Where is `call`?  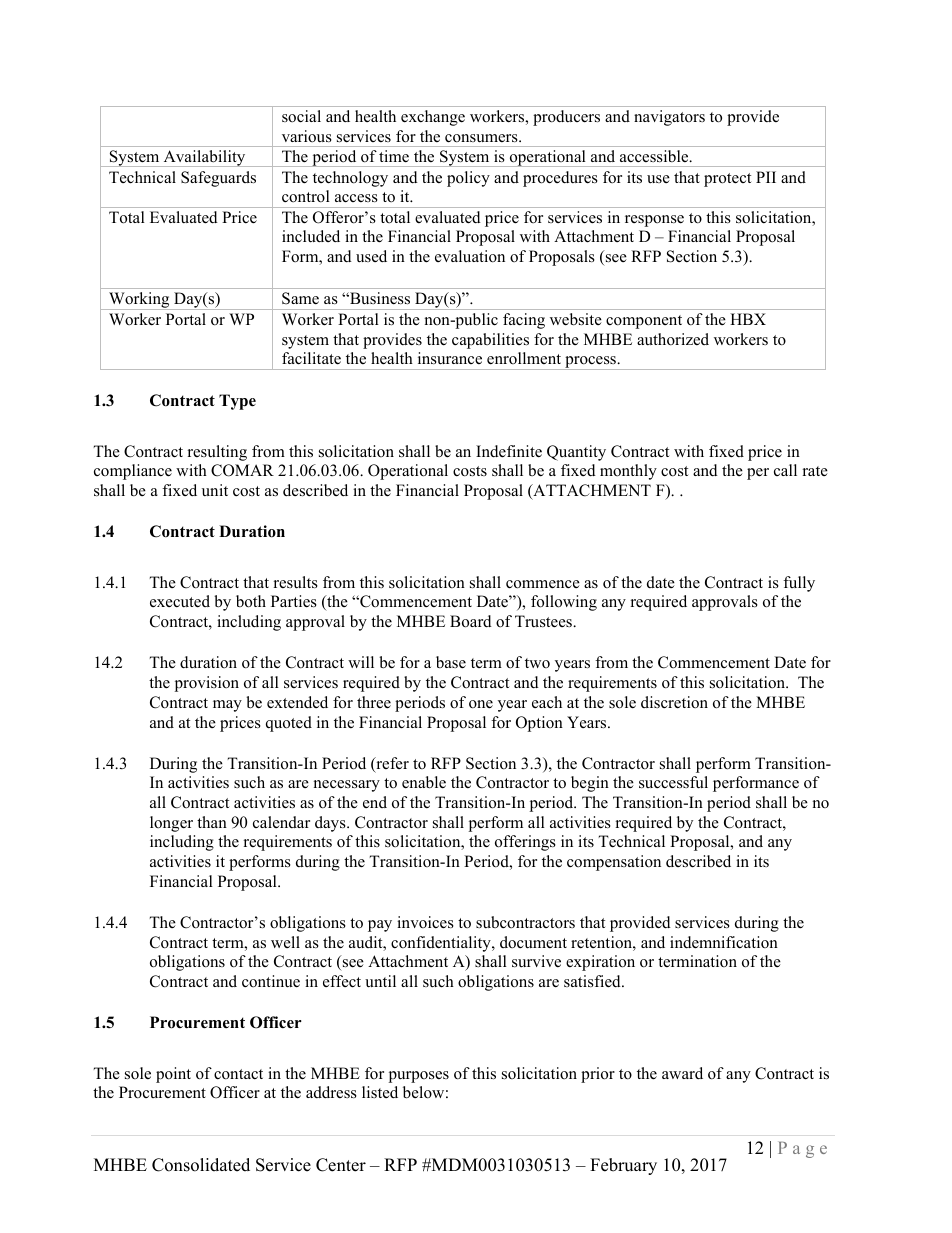
call is located at coordinates (785, 470).
